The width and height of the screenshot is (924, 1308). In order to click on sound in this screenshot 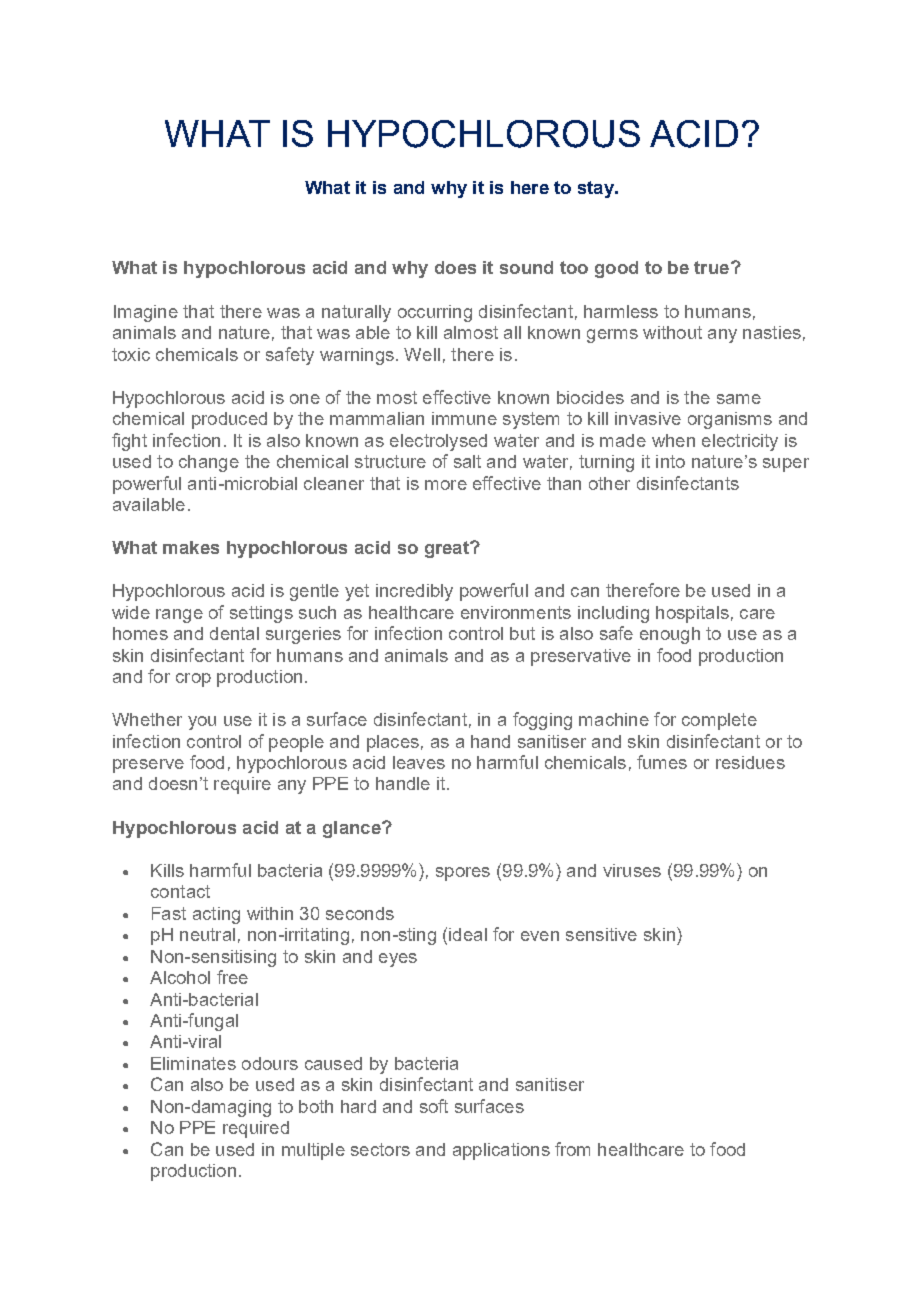, I will do `click(526, 267)`.
